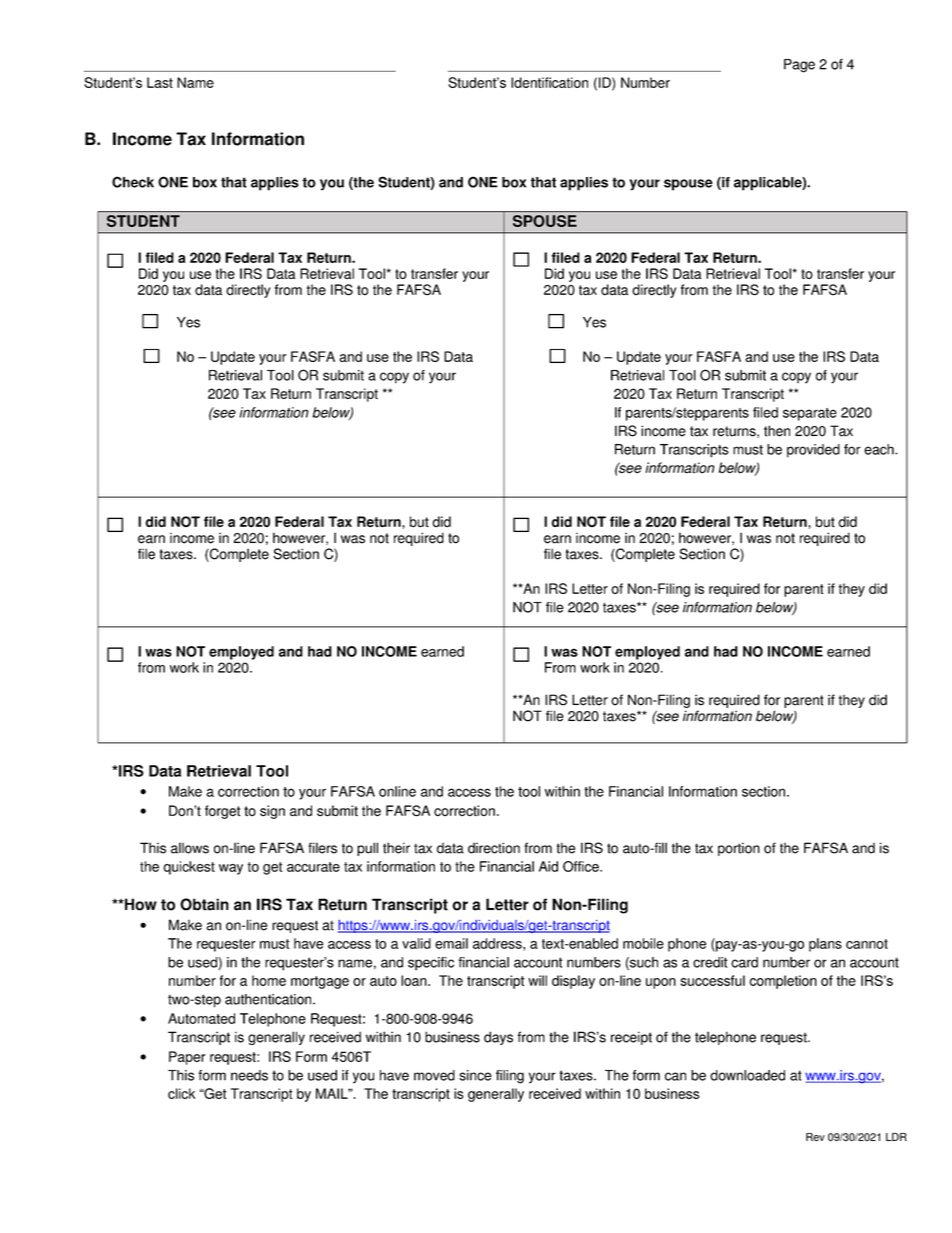 The width and height of the page is (952, 1233). Describe the element at coordinates (494, 848) in the page. I see `direction` at that location.
